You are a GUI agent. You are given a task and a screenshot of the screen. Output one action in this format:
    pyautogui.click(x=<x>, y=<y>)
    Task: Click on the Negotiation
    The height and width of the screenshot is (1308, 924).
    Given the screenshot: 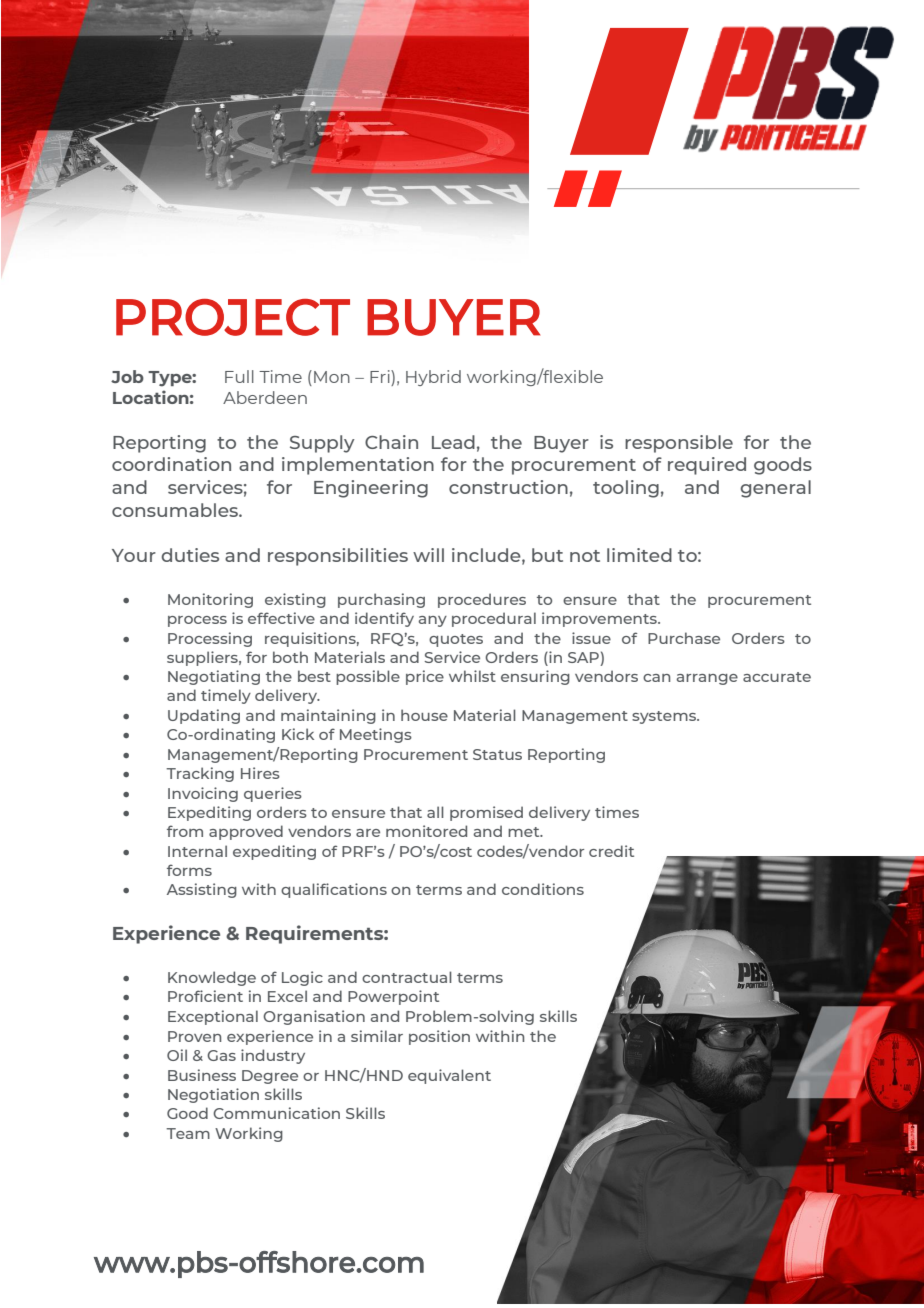 What is the action you would take?
    pyautogui.click(x=213, y=1095)
